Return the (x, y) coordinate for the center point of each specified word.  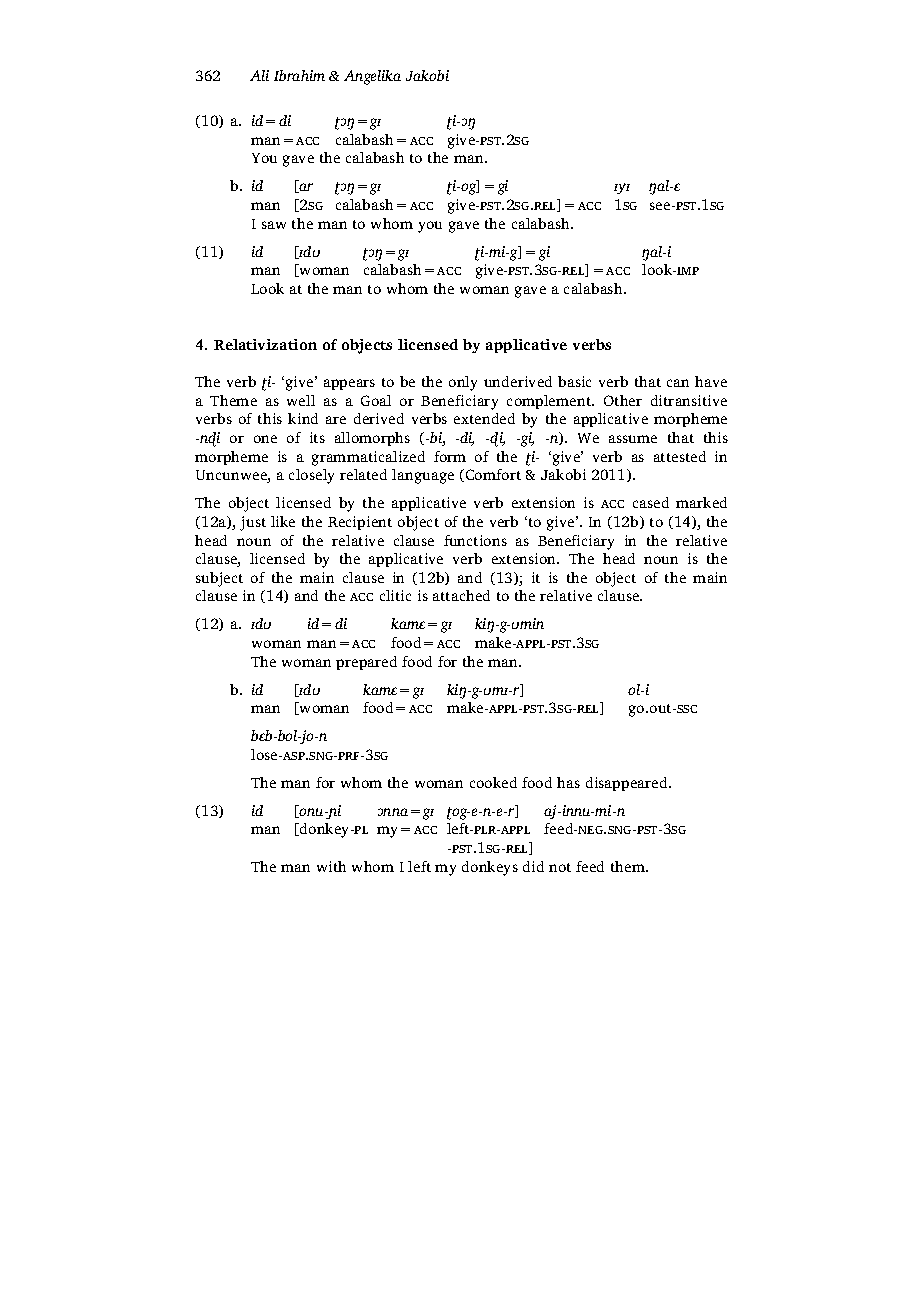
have (711, 381)
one (265, 439)
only (463, 383)
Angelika (372, 77)
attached (461, 595)
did (533, 866)
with (331, 866)
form (450, 456)
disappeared (628, 784)
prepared (366, 663)
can (678, 383)
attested (680, 456)
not (560, 867)
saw (274, 225)
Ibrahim (299, 75)
